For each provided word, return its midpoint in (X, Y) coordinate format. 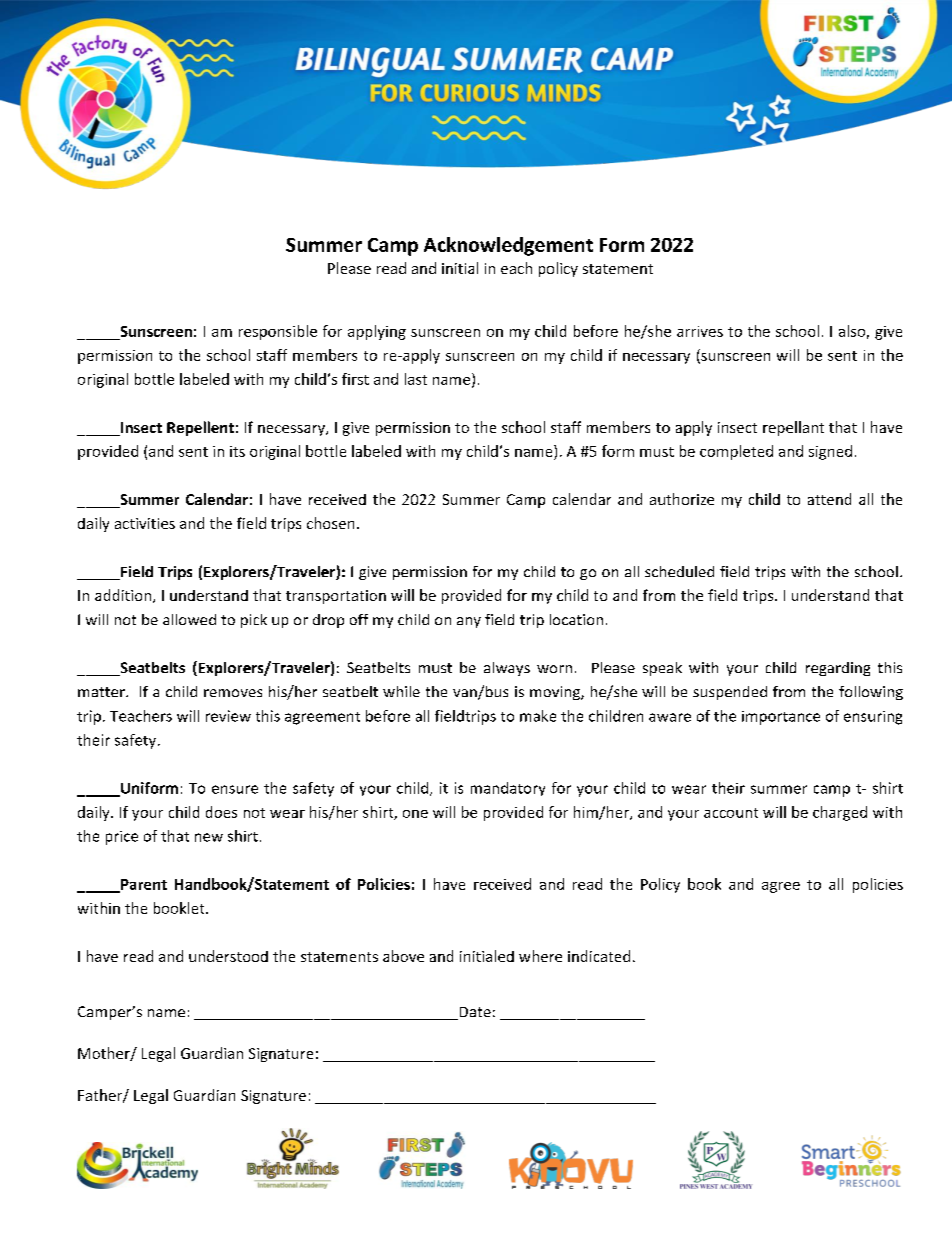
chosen (330, 523)
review (228, 716)
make (538, 716)
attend (829, 499)
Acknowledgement (508, 246)
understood (228, 956)
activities (145, 523)
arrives (700, 331)
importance (781, 718)
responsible (278, 332)
